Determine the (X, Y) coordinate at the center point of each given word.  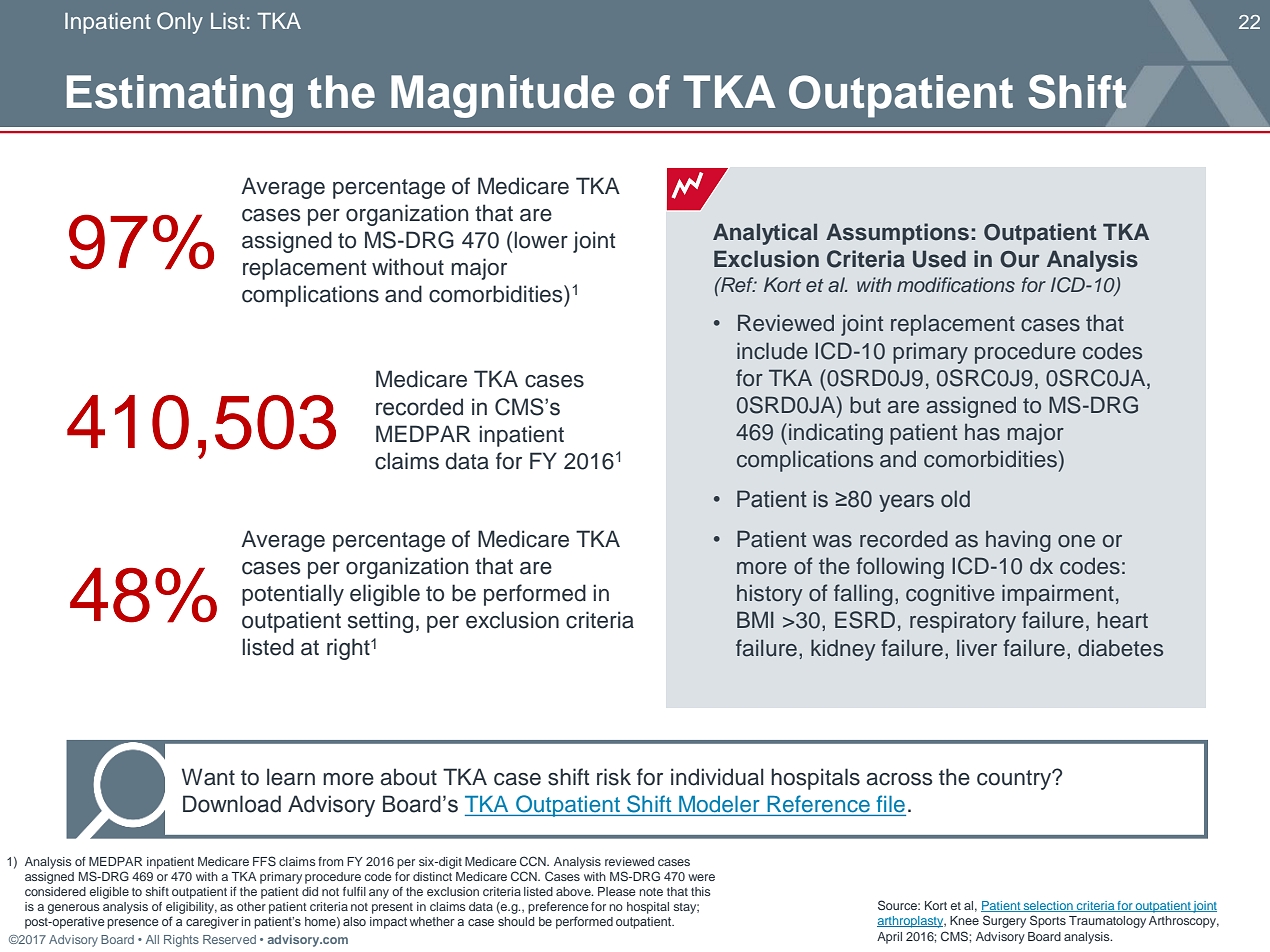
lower (541, 240)
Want (208, 777)
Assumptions (897, 234)
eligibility (191, 908)
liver (977, 648)
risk (614, 777)
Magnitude (502, 96)
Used (939, 259)
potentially (293, 595)
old (955, 499)
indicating (836, 434)
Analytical (765, 234)
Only (180, 23)
